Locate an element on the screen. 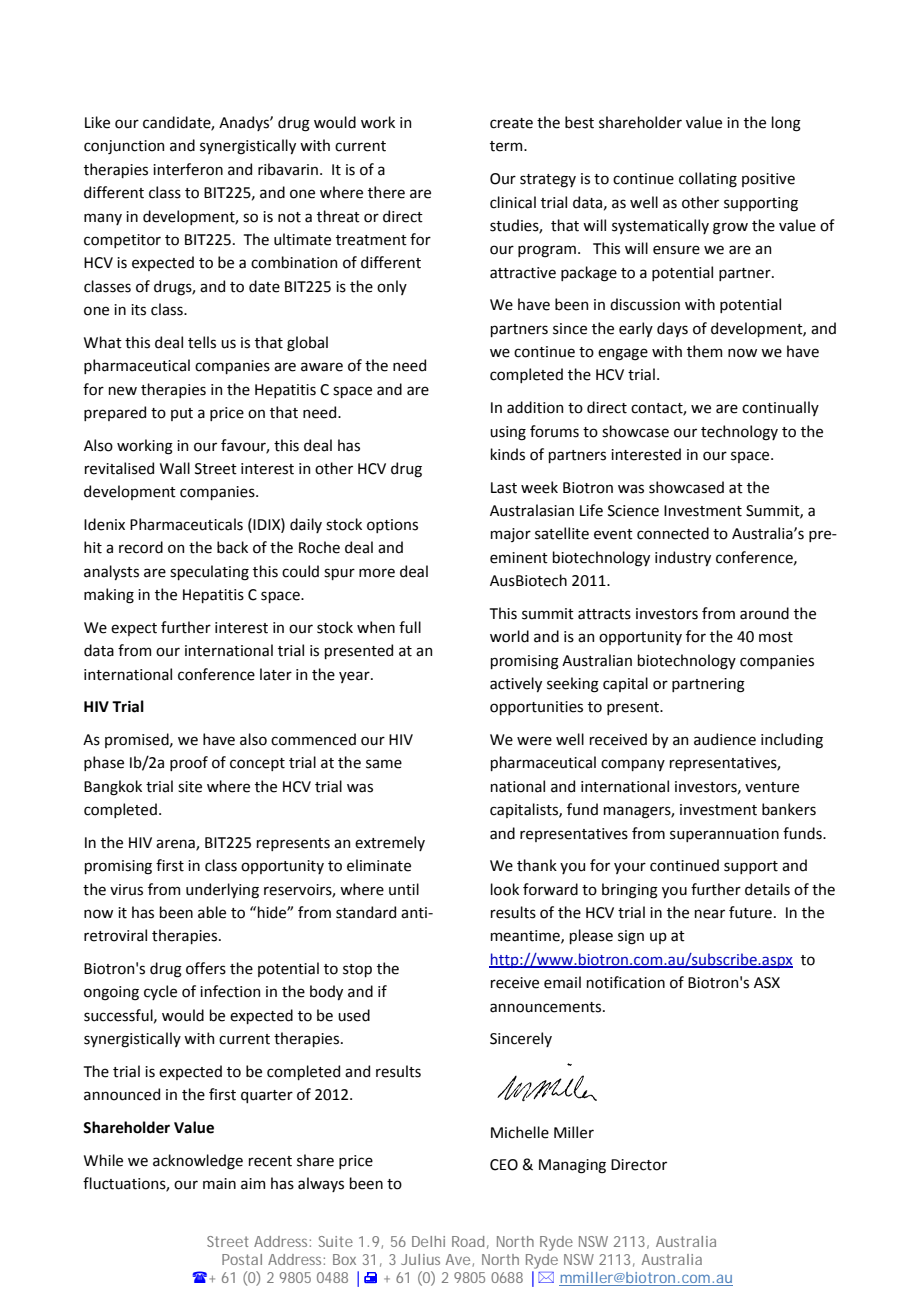 Image resolution: width=924 pixels, height=1308 pixels. Managing is located at coordinates (572, 1166).
